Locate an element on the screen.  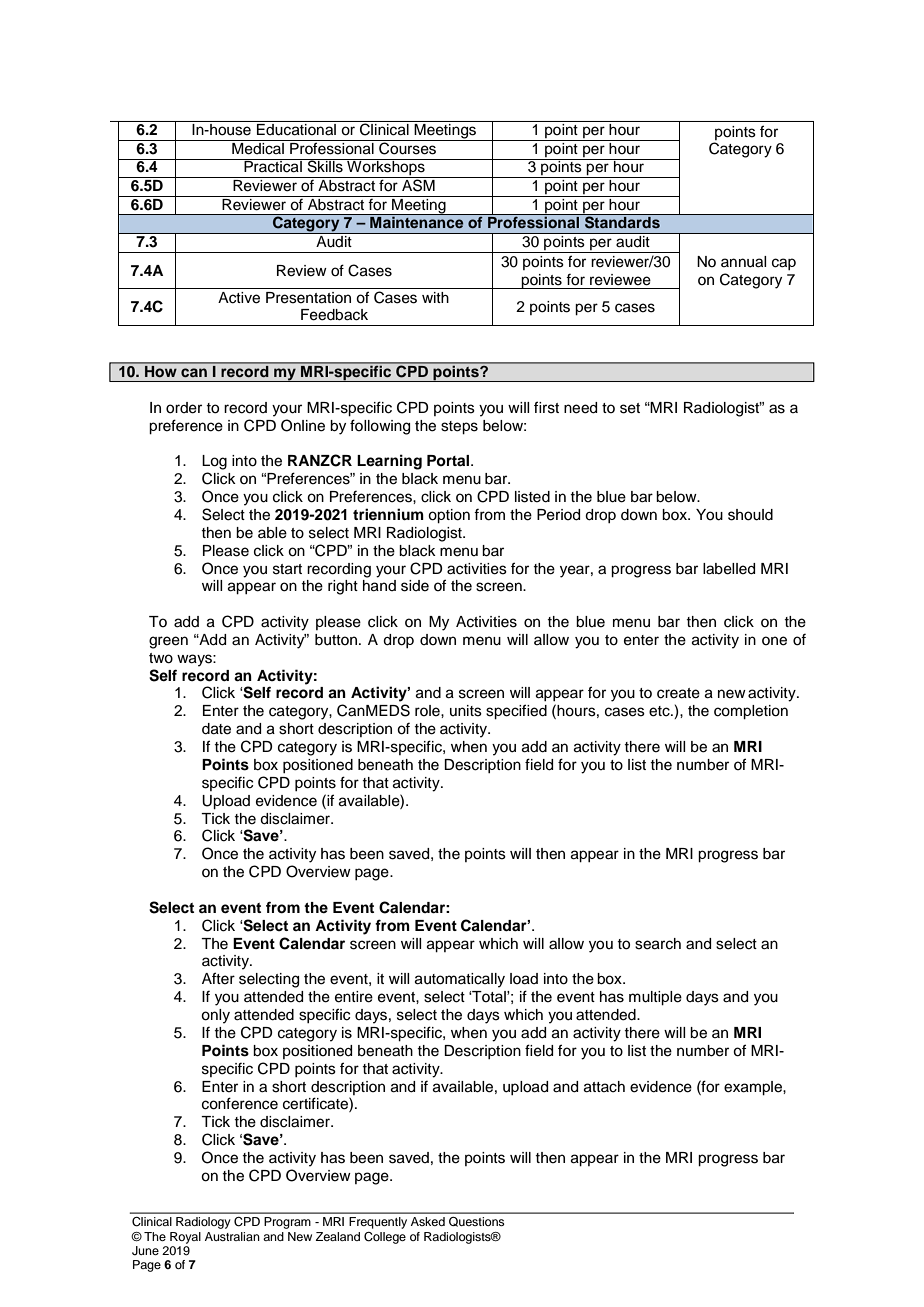
order is located at coordinates (184, 408).
